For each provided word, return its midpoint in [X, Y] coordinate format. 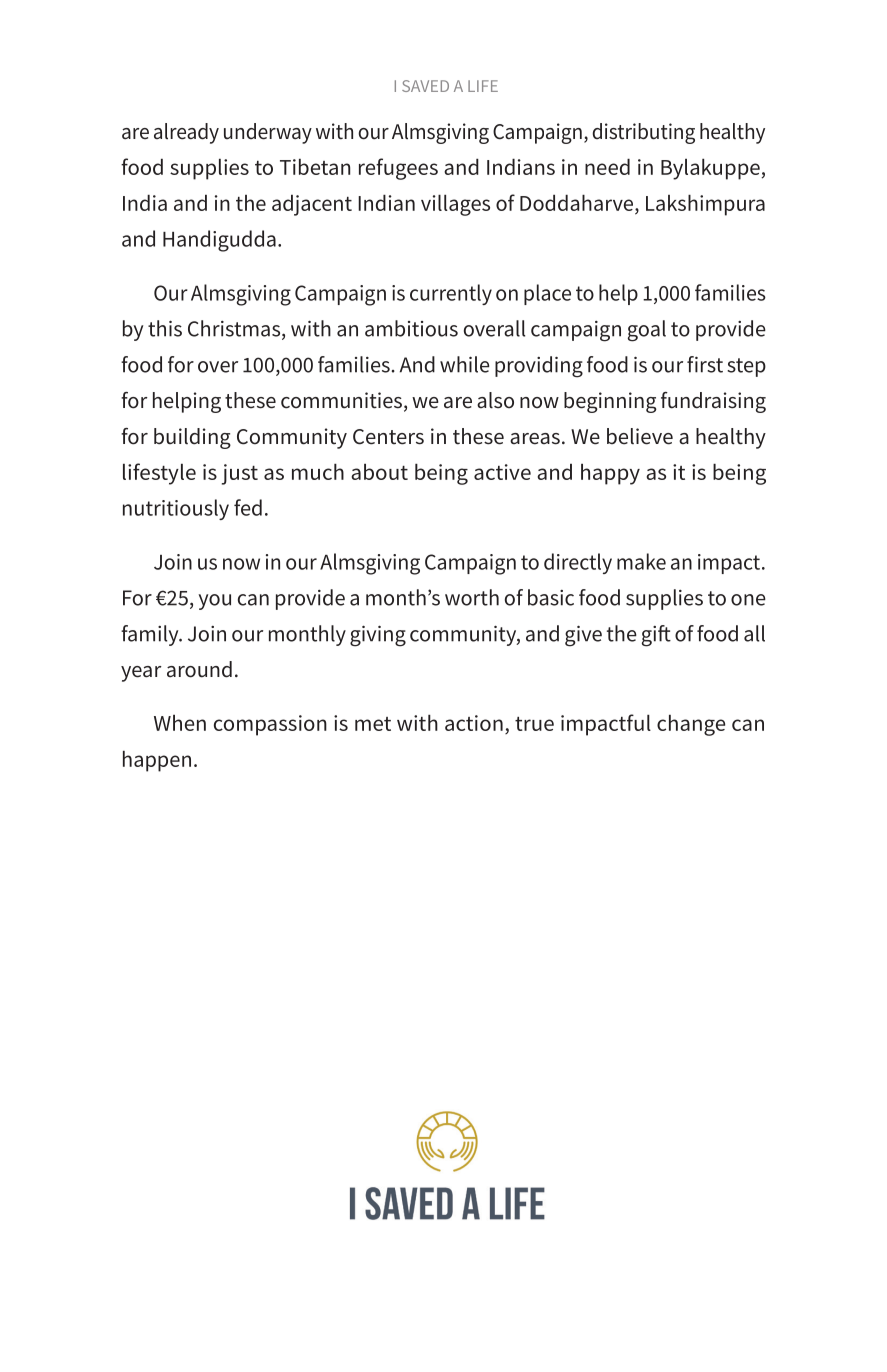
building [192, 438]
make [641, 561]
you [214, 602]
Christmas [235, 329]
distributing [643, 133]
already [186, 133]
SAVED [425, 86]
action [474, 723]
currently [451, 294]
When [180, 722]
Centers [388, 437]
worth [472, 597]
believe [640, 436]
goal [647, 331]
